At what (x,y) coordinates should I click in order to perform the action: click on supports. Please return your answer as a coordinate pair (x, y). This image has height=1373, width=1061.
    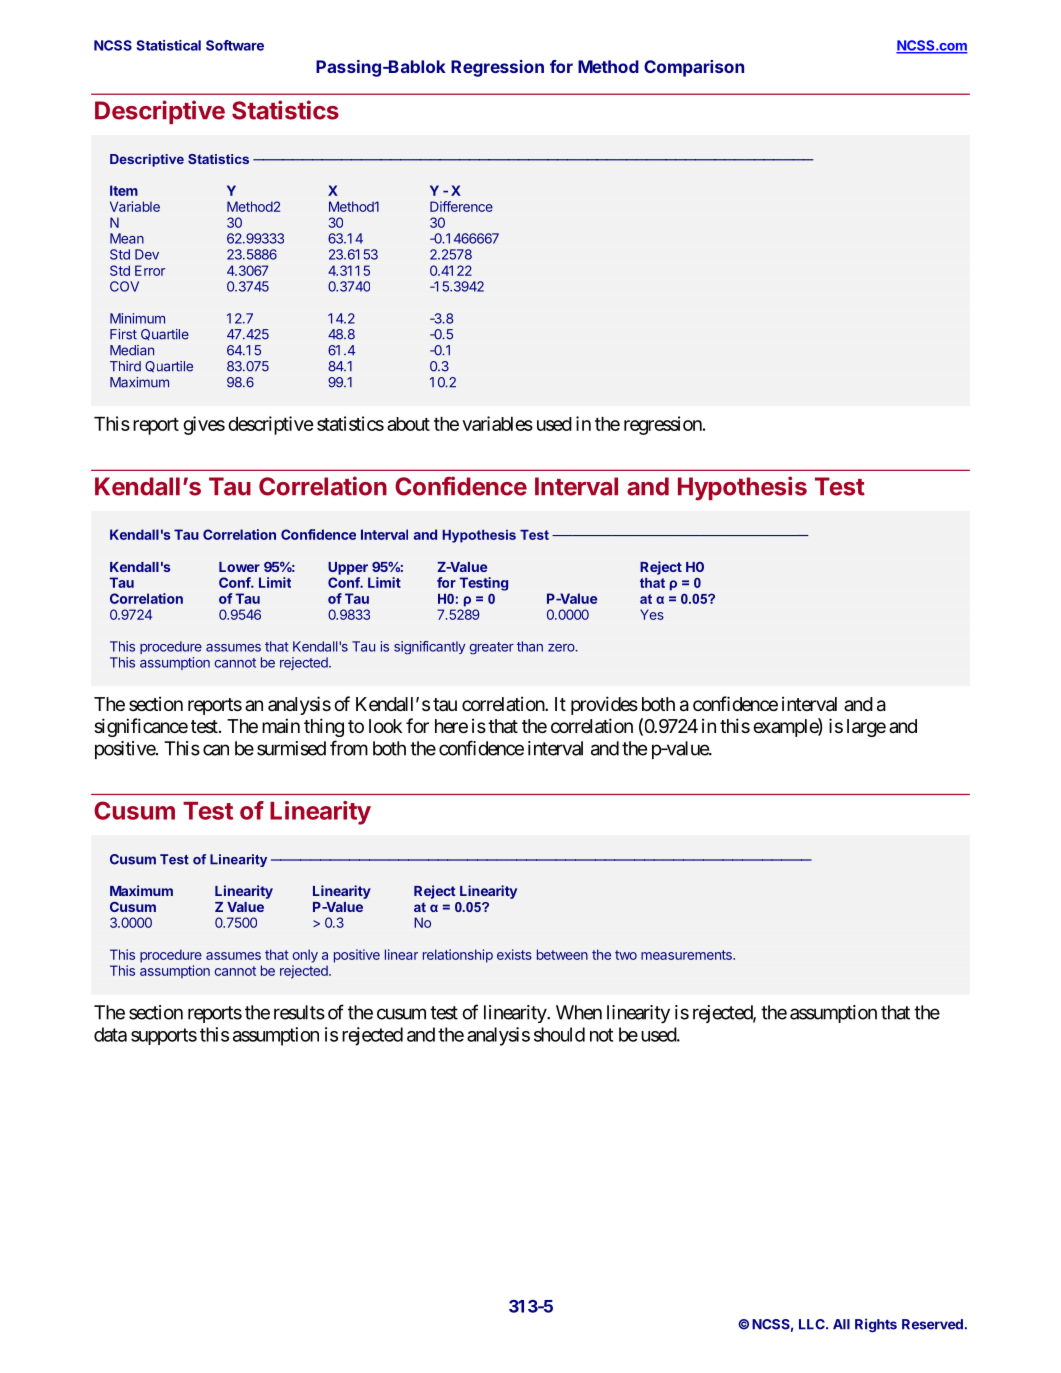
    Looking at the image, I should click on (164, 1036).
